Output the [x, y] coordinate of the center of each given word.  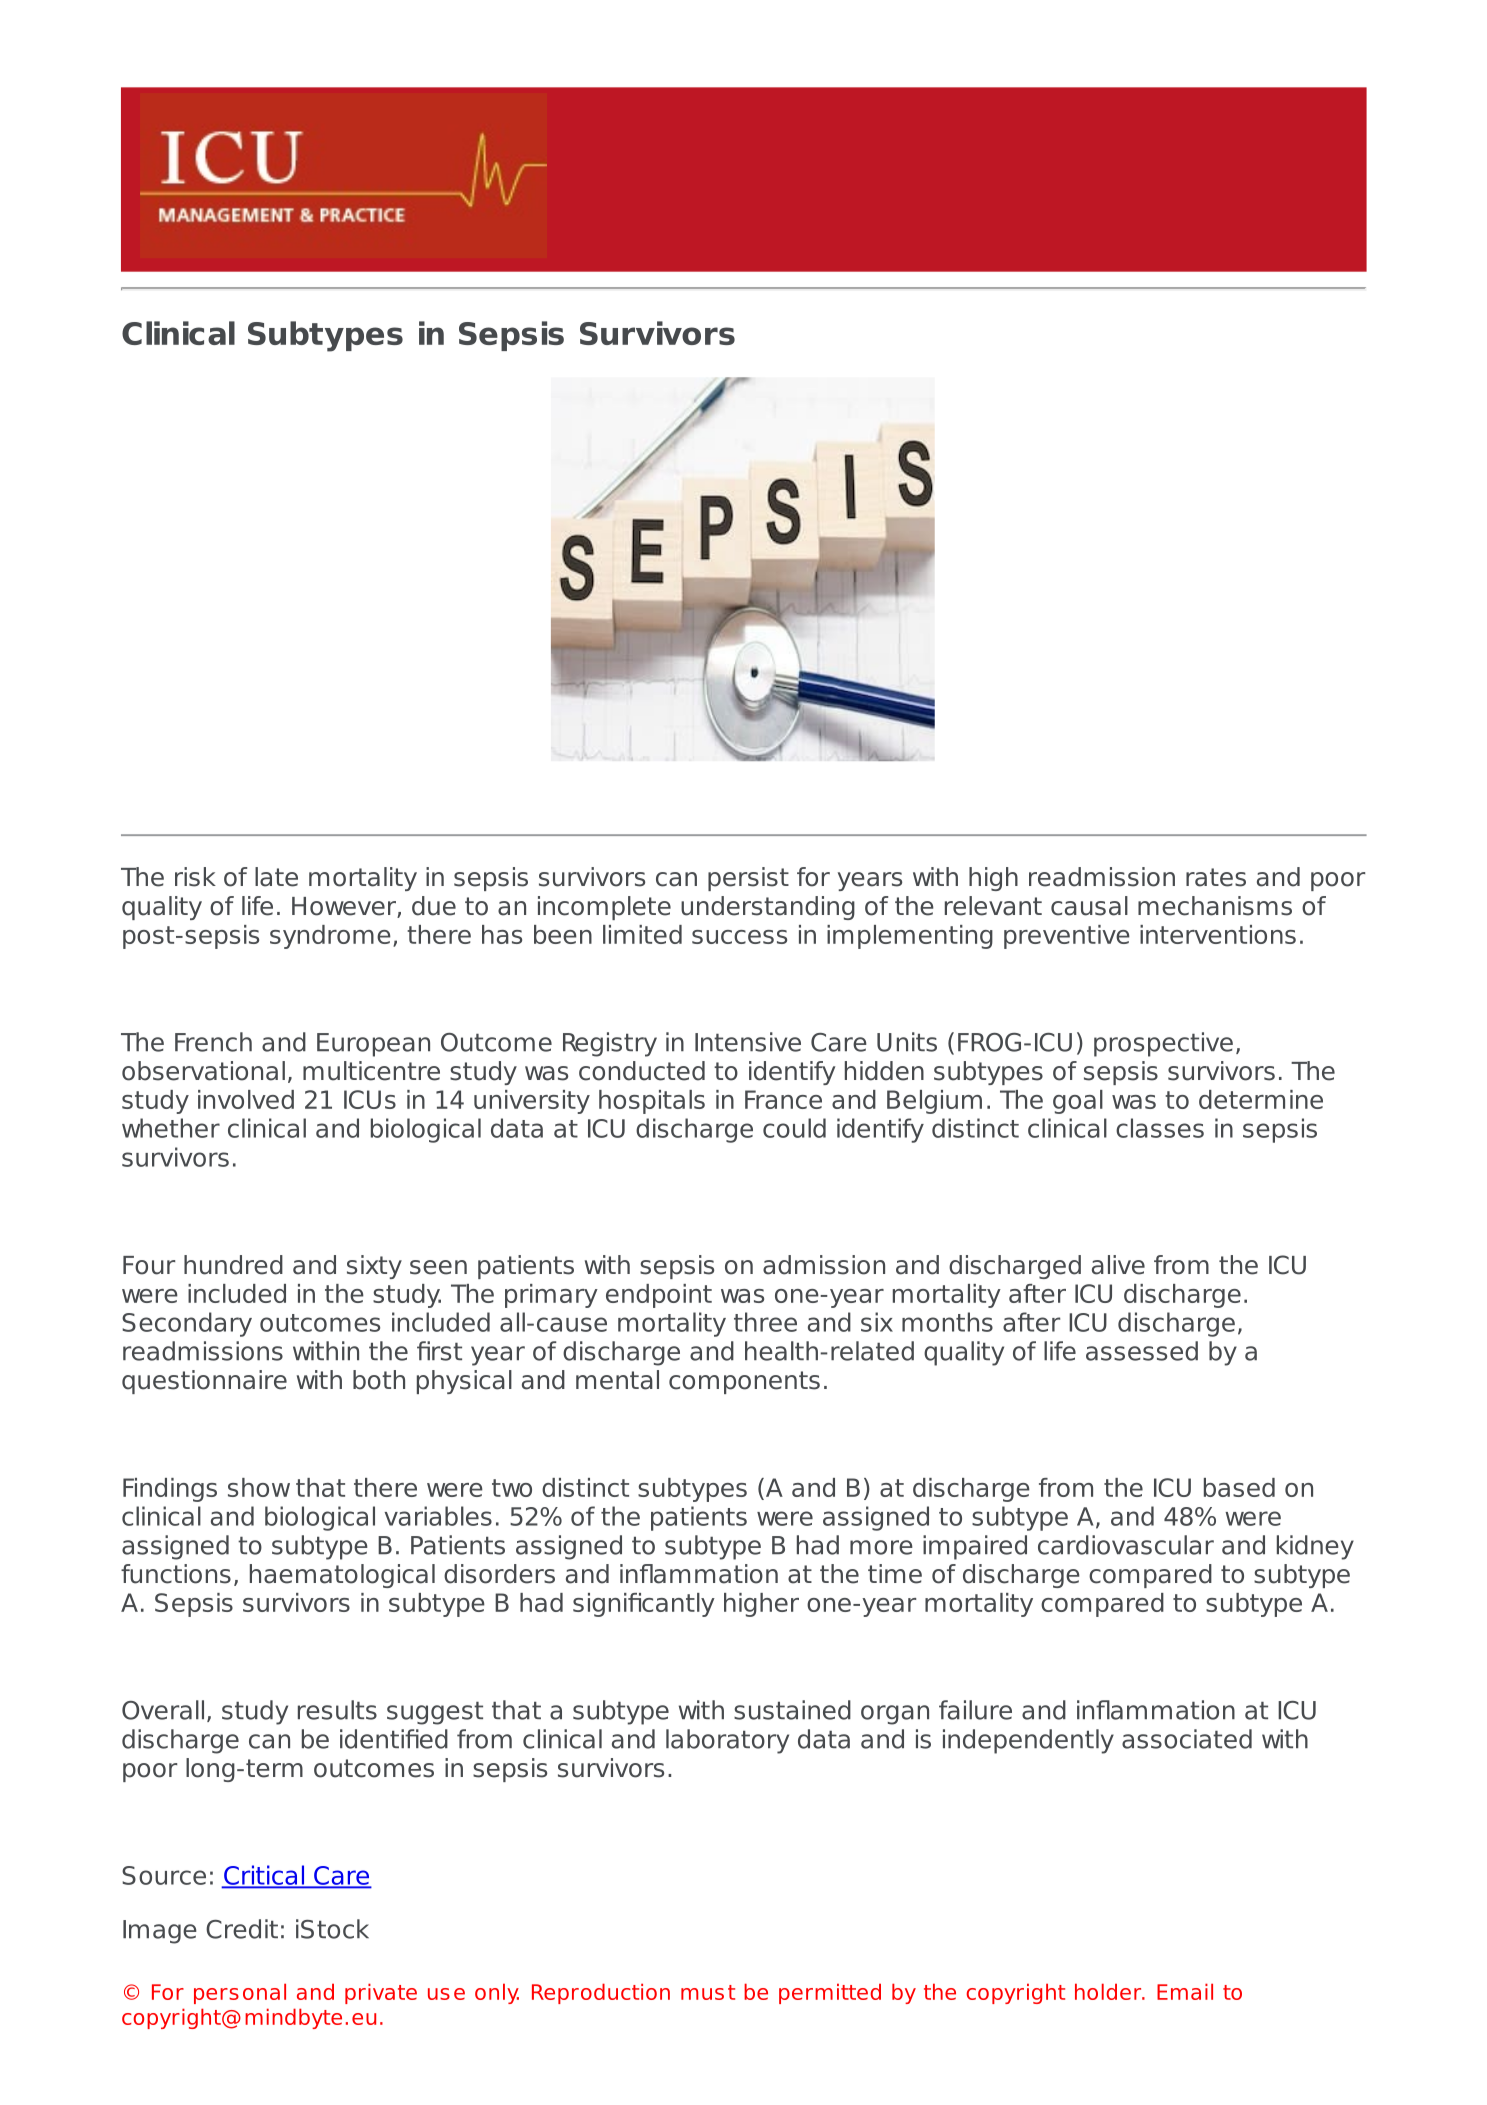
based [1239, 1487]
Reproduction [601, 1993]
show [259, 1487]
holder [1109, 1991]
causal [1089, 906]
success [739, 937]
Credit [242, 1929]
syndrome [330, 937]
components [744, 1382]
